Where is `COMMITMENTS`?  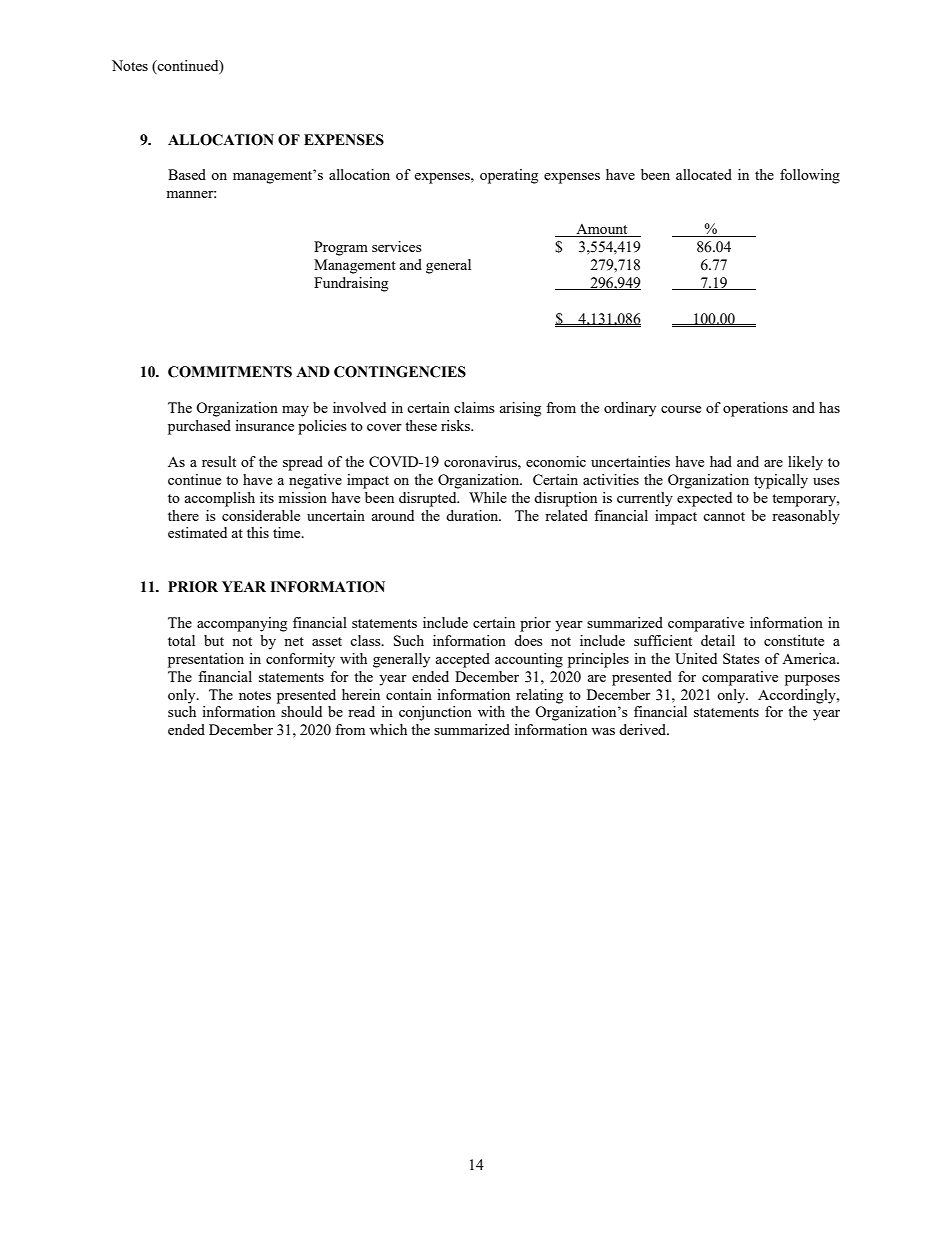 COMMITMENTS is located at coordinates (230, 372).
